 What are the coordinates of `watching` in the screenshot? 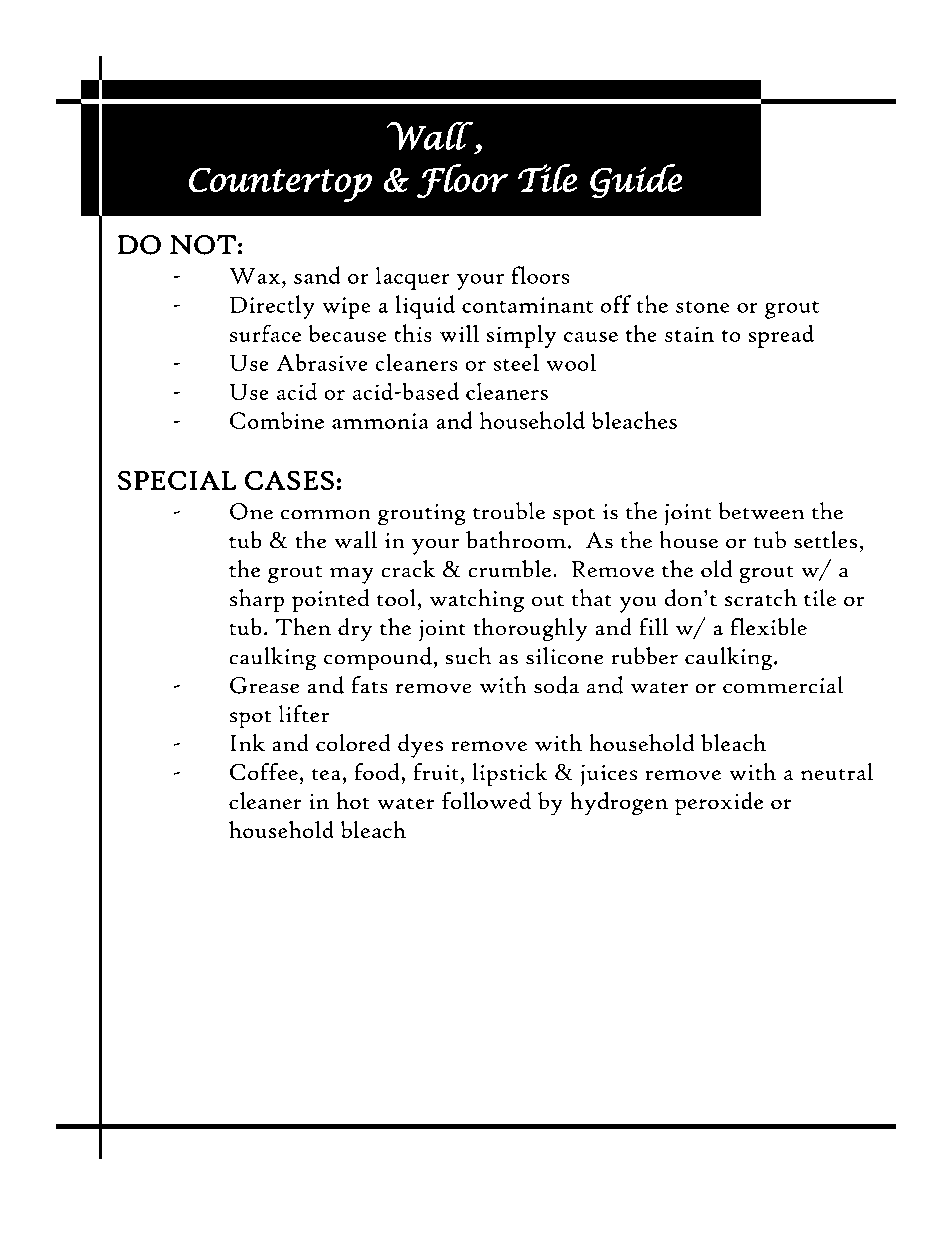 It's located at (476, 600).
